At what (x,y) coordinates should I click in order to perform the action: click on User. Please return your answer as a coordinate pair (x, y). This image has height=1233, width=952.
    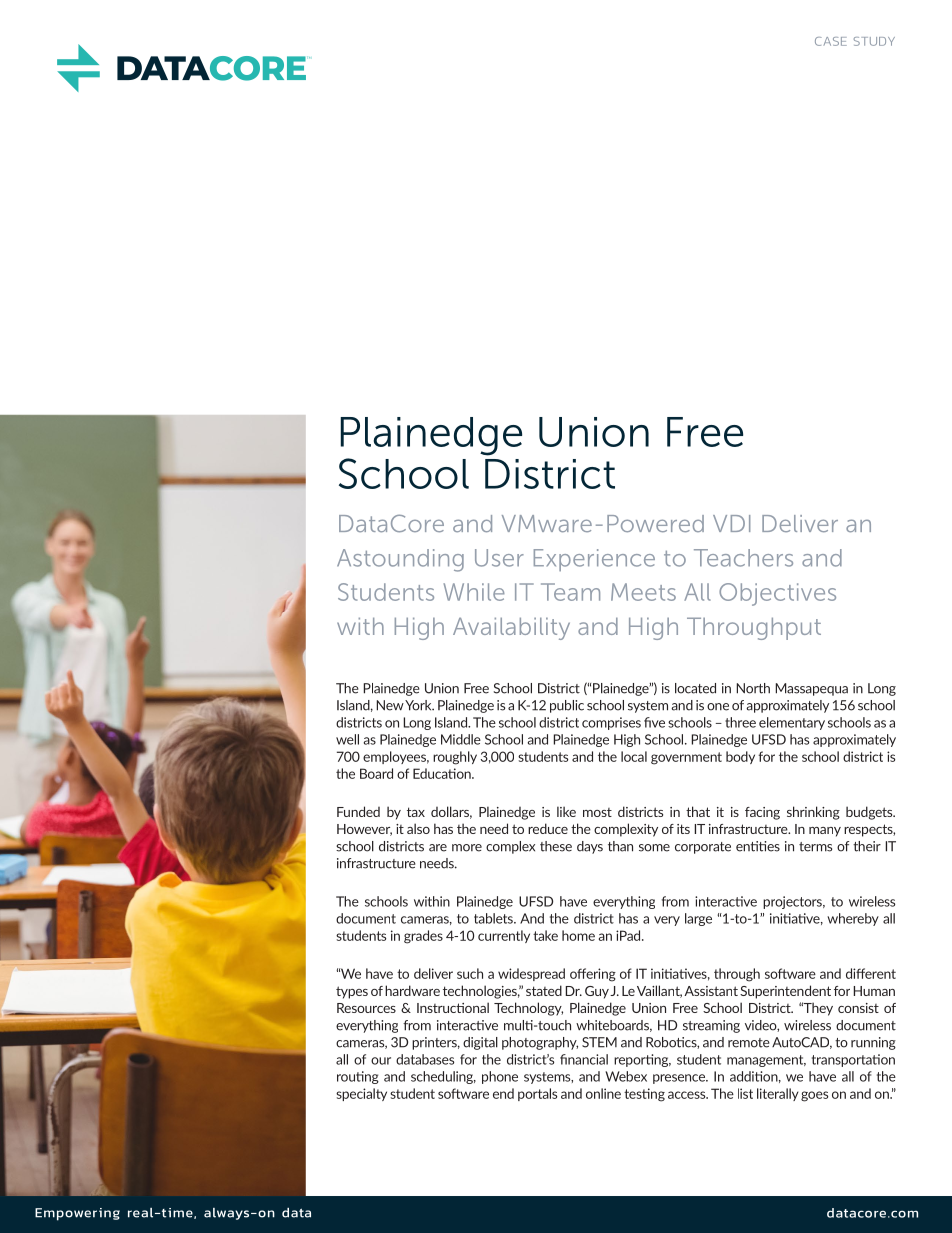
    Looking at the image, I should click on (499, 558).
